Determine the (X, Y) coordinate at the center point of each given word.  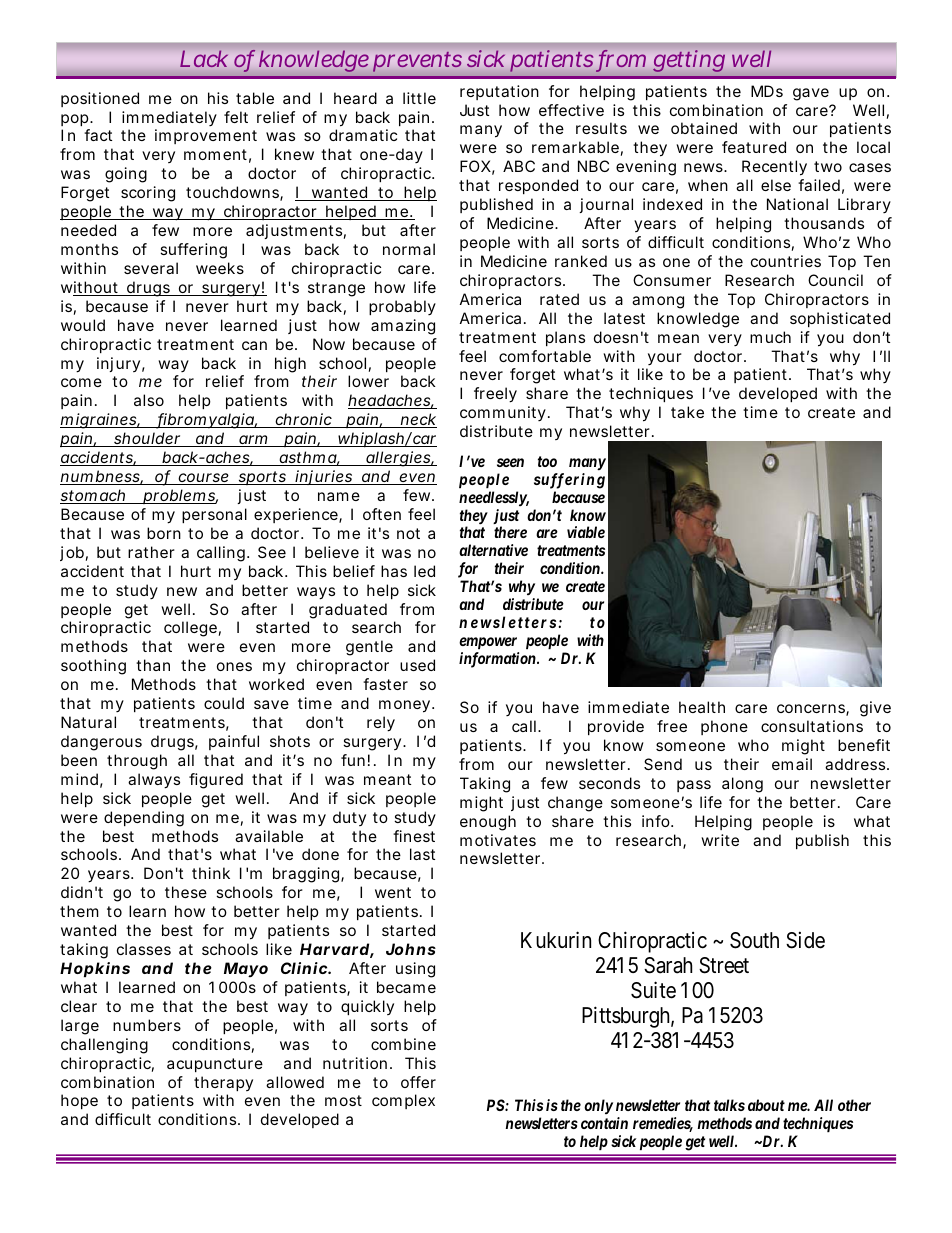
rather (151, 552)
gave (811, 94)
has (394, 571)
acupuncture (215, 1065)
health (702, 707)
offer (418, 1082)
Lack (204, 59)
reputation (499, 92)
